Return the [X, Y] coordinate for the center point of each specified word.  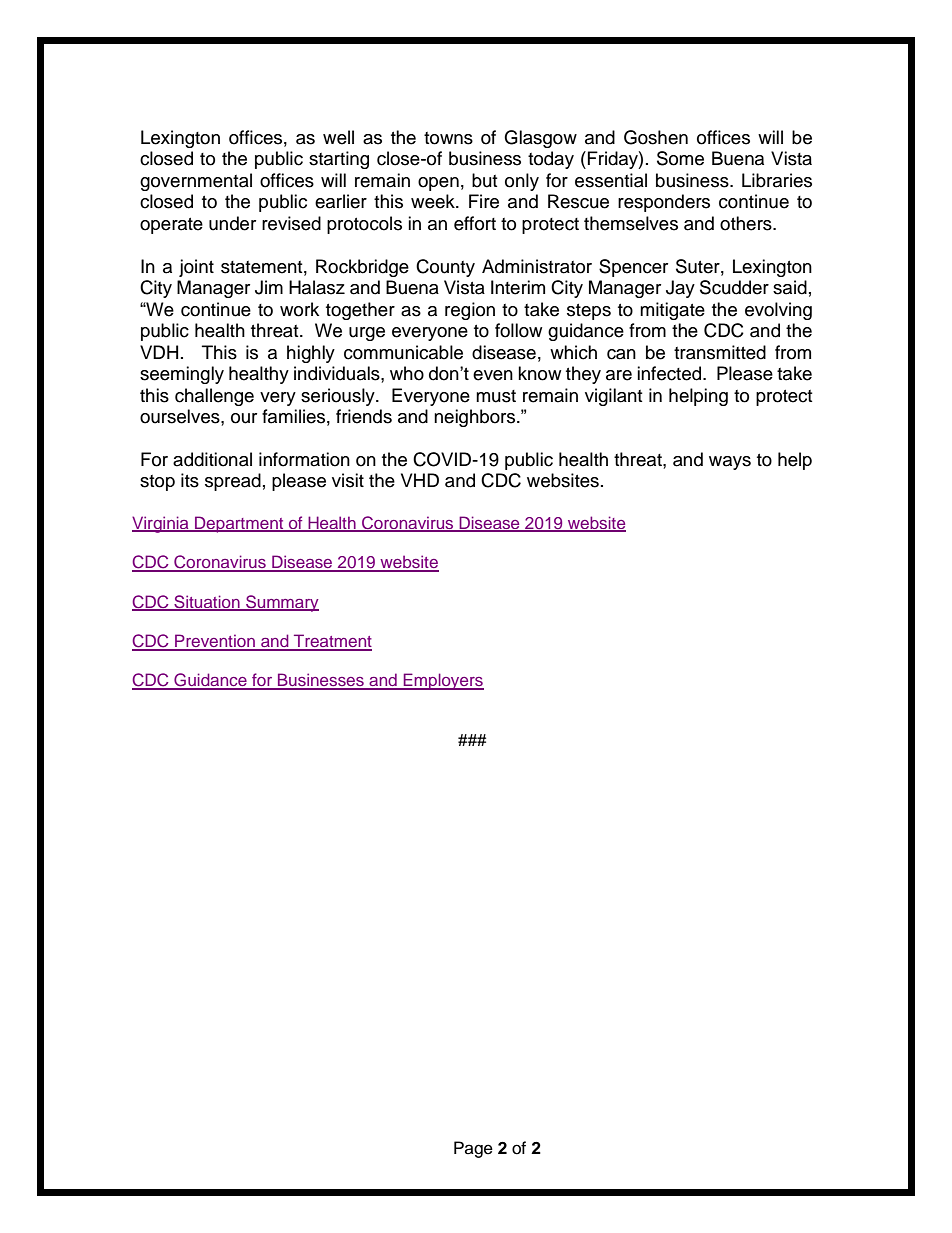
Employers [442, 681]
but [484, 180]
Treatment [332, 642]
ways [730, 463]
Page [473, 1149]
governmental [196, 182]
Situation [207, 602]
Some [680, 158]
